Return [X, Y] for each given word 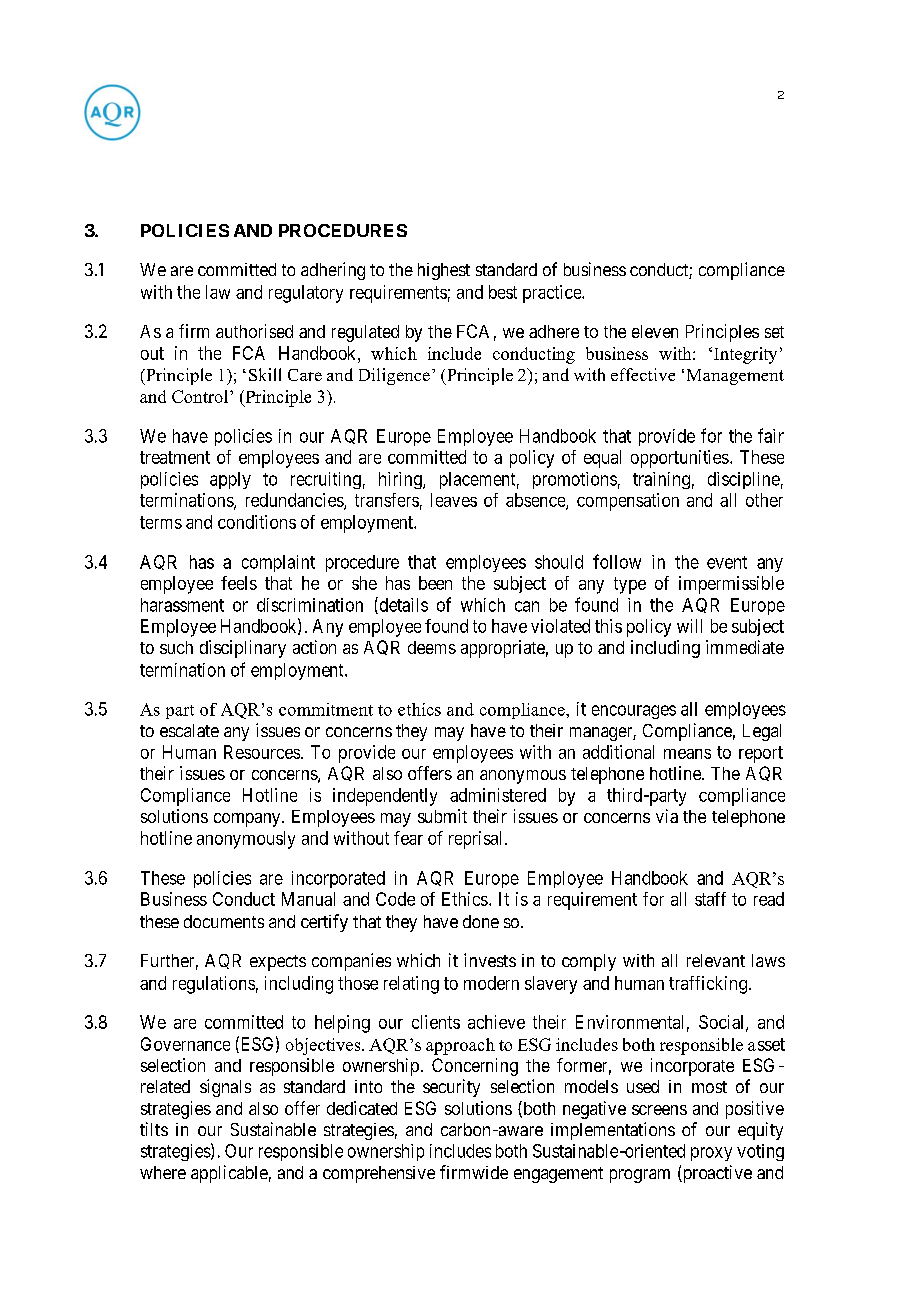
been [435, 583]
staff [710, 899]
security [451, 1088]
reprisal [477, 840]
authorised [254, 331]
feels [239, 583]
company [248, 820]
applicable [229, 1174]
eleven [655, 331]
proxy [711, 1154]
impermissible [731, 585]
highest [444, 271]
